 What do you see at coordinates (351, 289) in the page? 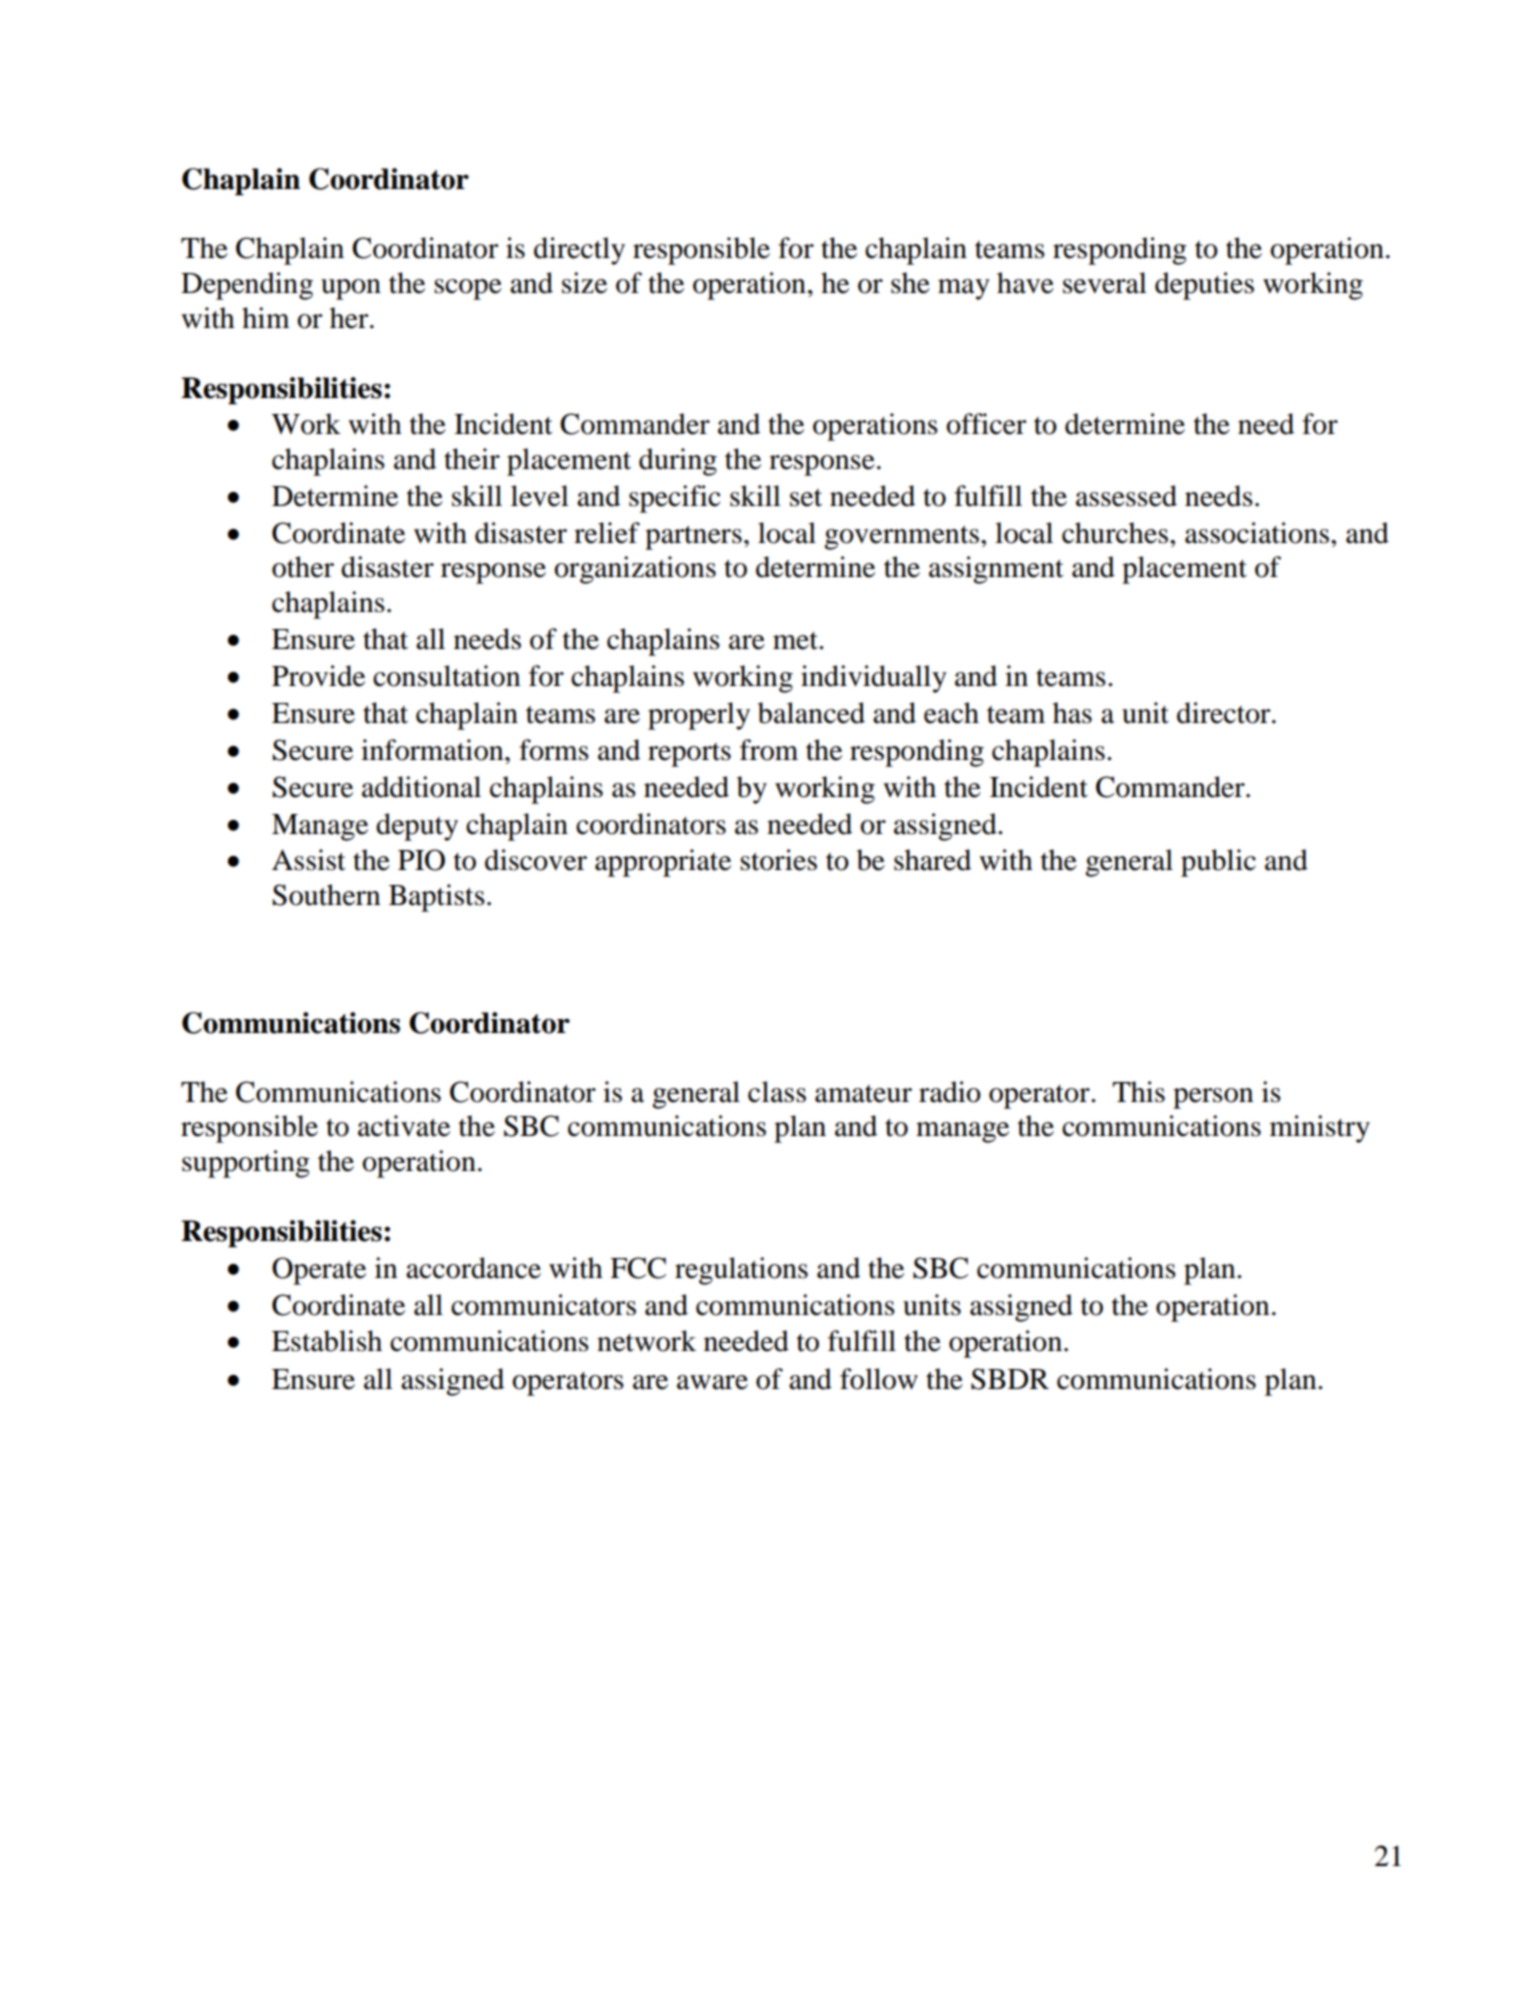
I see `upon` at bounding box center [351, 289].
